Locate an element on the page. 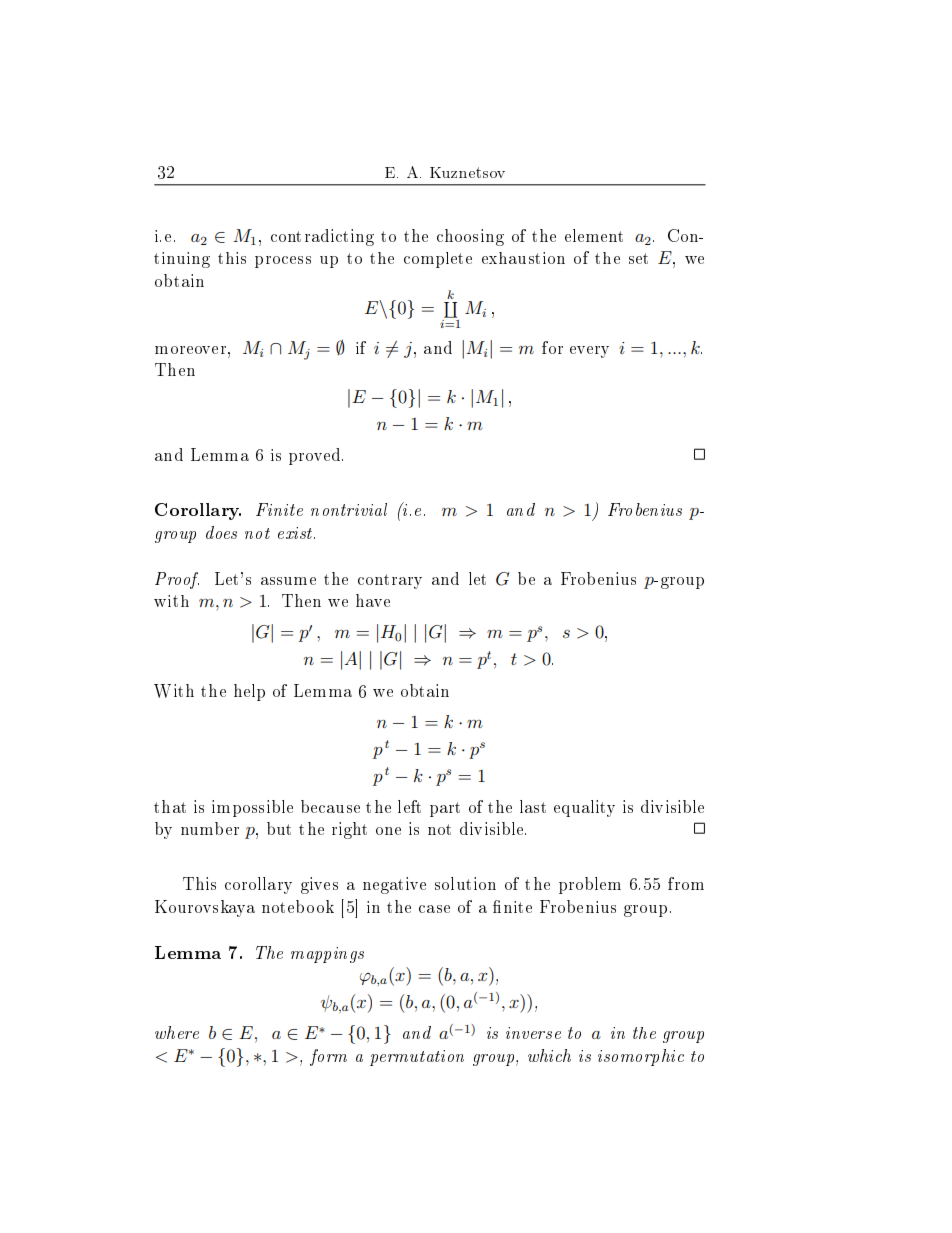  process is located at coordinates (283, 262).
